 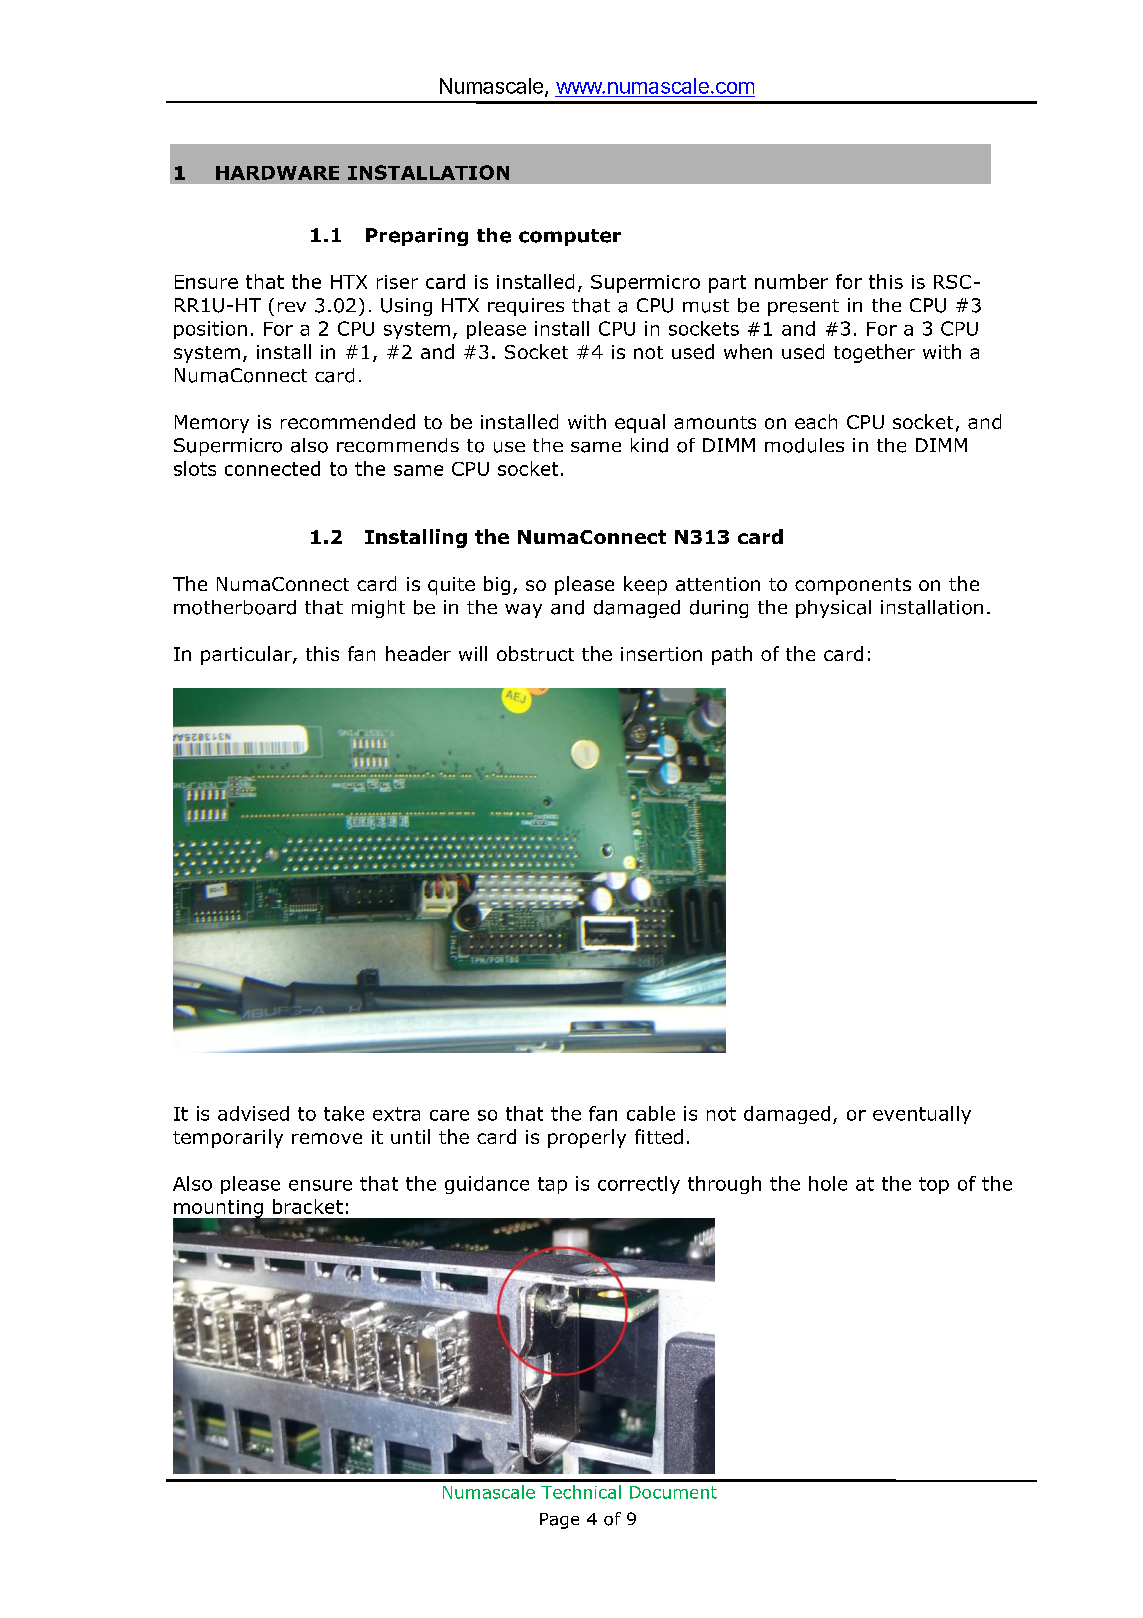 What do you see at coordinates (418, 653) in the image?
I see `header` at bounding box center [418, 653].
